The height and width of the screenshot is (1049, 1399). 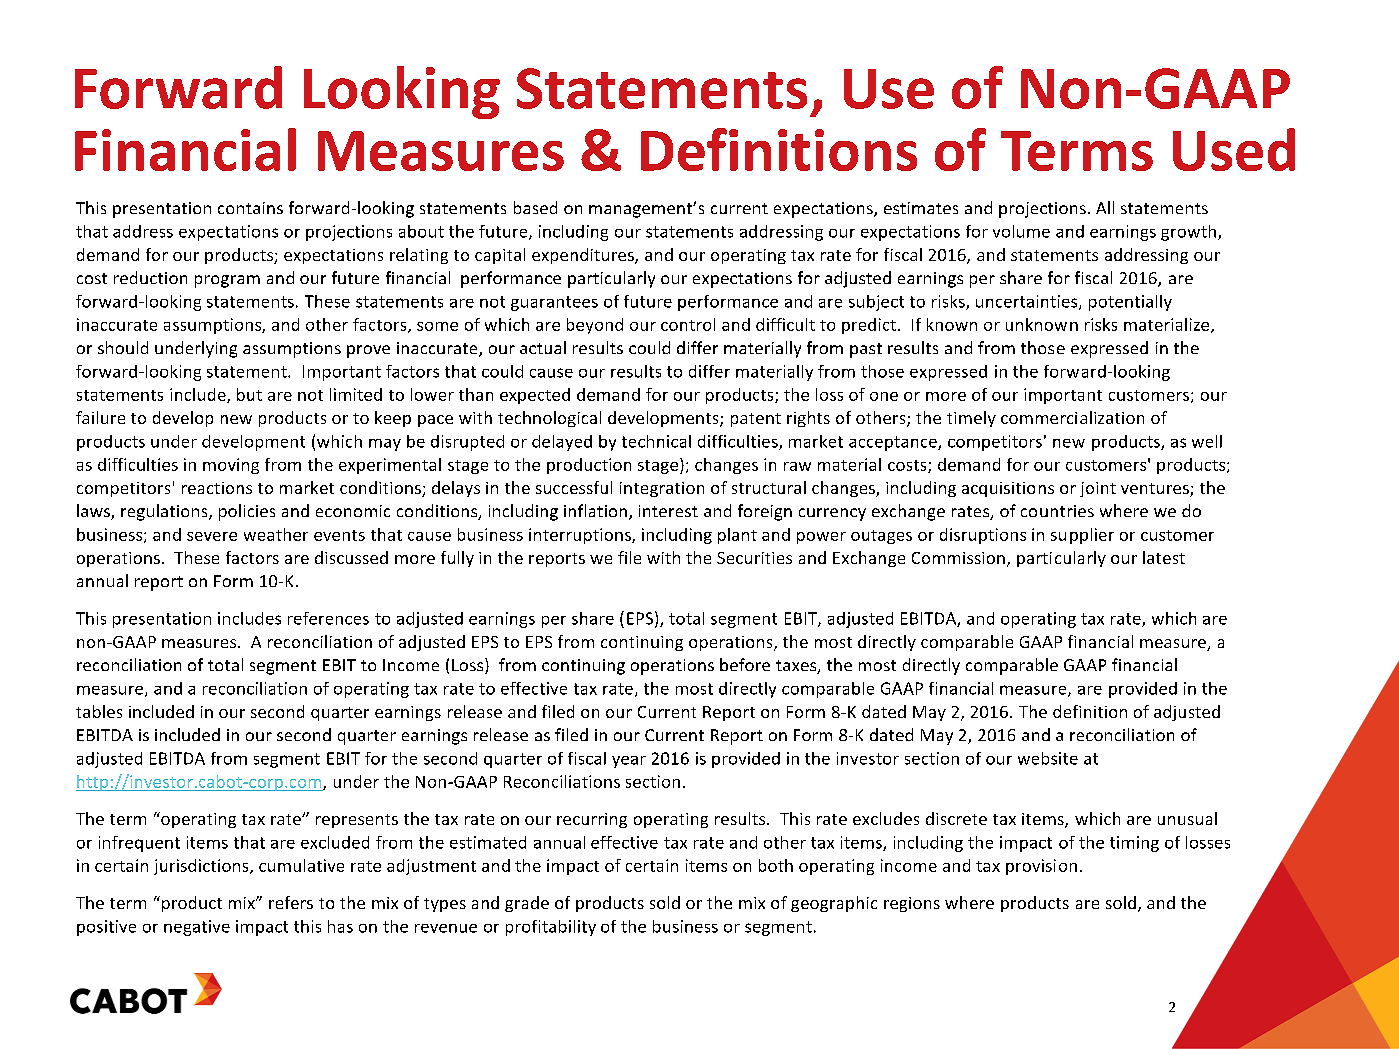 I want to click on contains, so click(x=250, y=208).
